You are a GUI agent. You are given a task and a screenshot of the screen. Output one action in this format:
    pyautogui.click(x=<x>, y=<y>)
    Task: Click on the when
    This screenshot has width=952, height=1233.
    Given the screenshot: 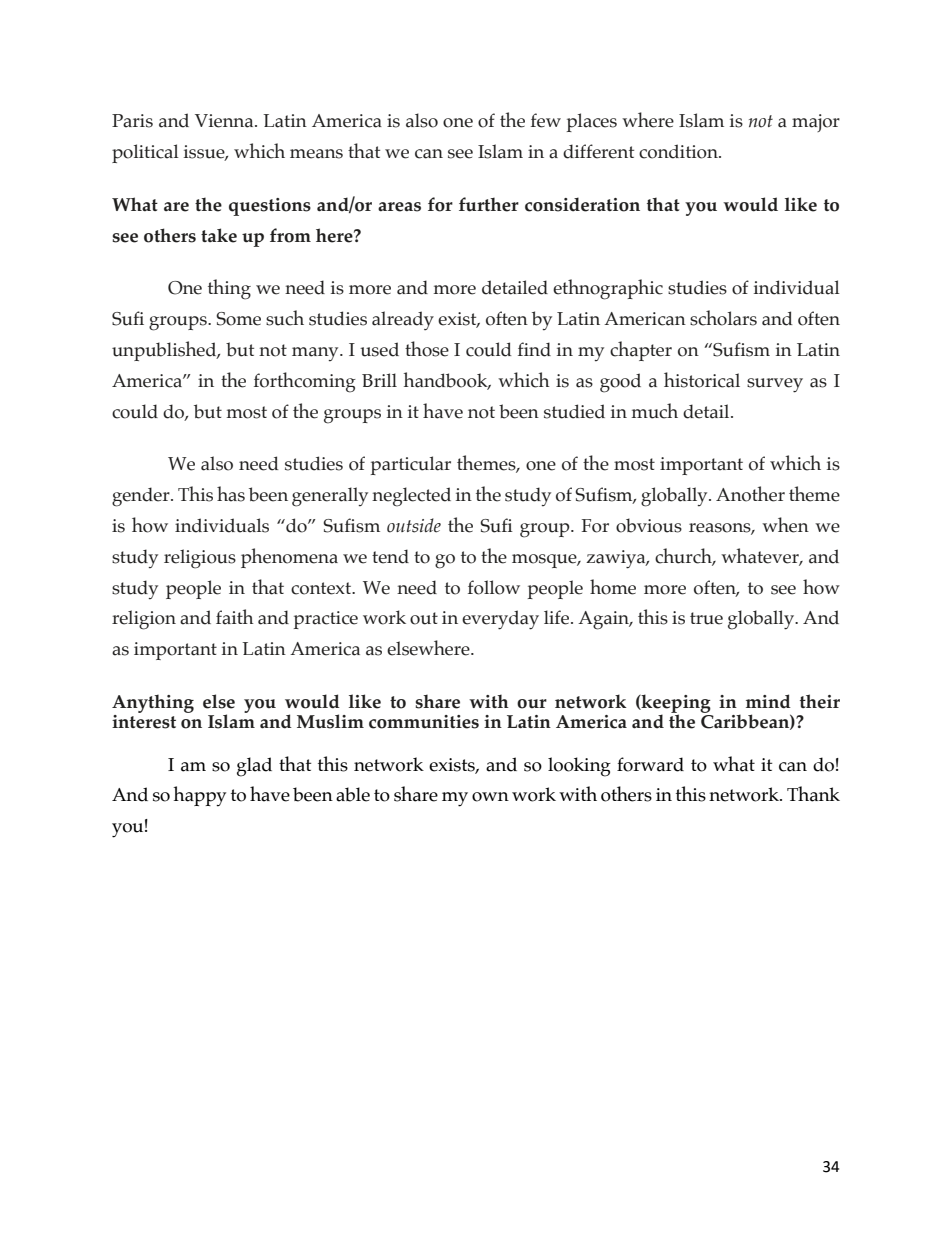 What is the action you would take?
    pyautogui.click(x=785, y=525)
